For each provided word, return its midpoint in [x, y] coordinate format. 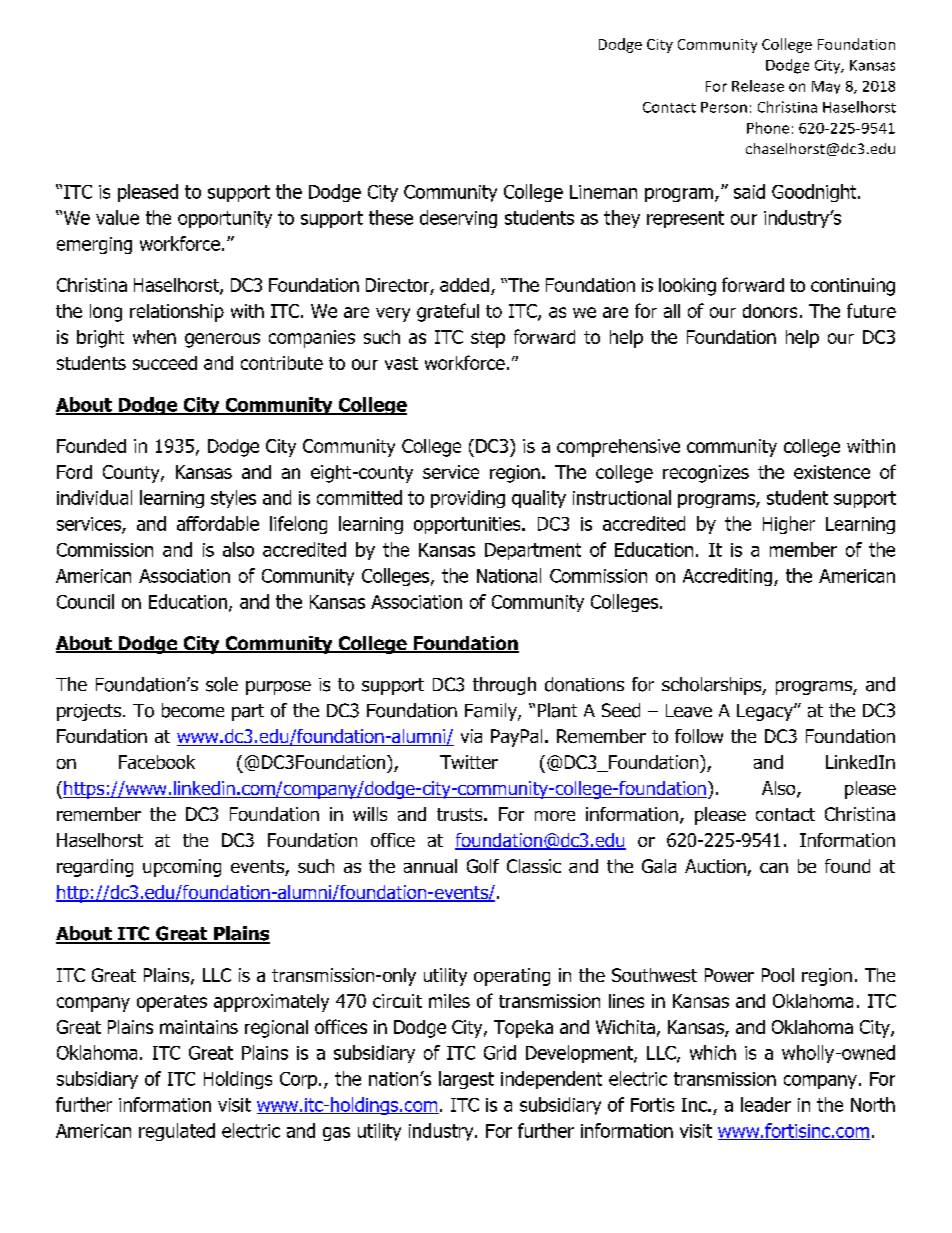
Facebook [157, 762]
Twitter [469, 762]
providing [468, 499]
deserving [458, 219]
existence [832, 472]
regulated [177, 1132]
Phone [768, 128]
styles [233, 499]
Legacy [766, 712]
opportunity [225, 219]
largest [466, 1080]
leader [766, 1104]
